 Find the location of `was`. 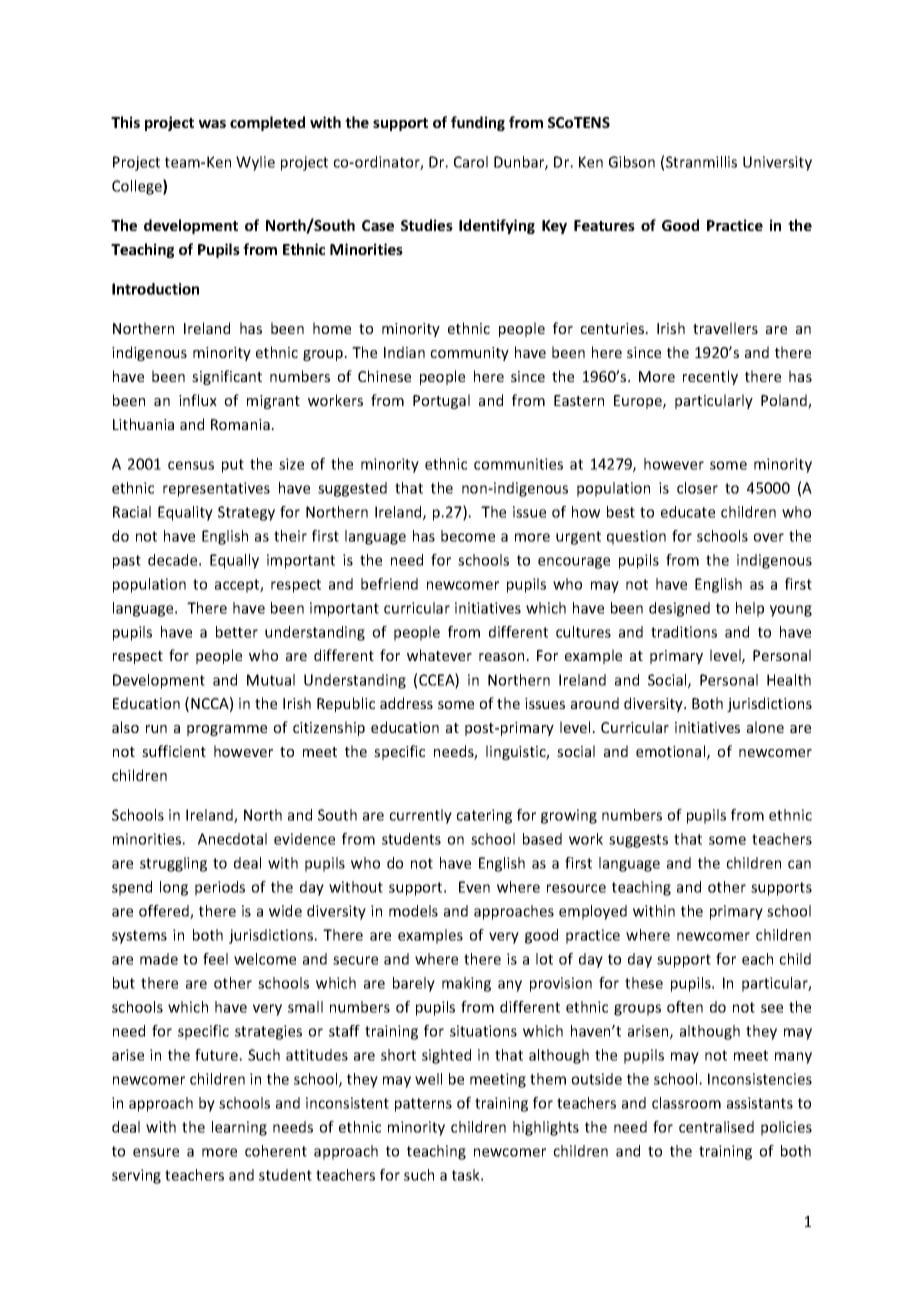

was is located at coordinates (212, 124).
